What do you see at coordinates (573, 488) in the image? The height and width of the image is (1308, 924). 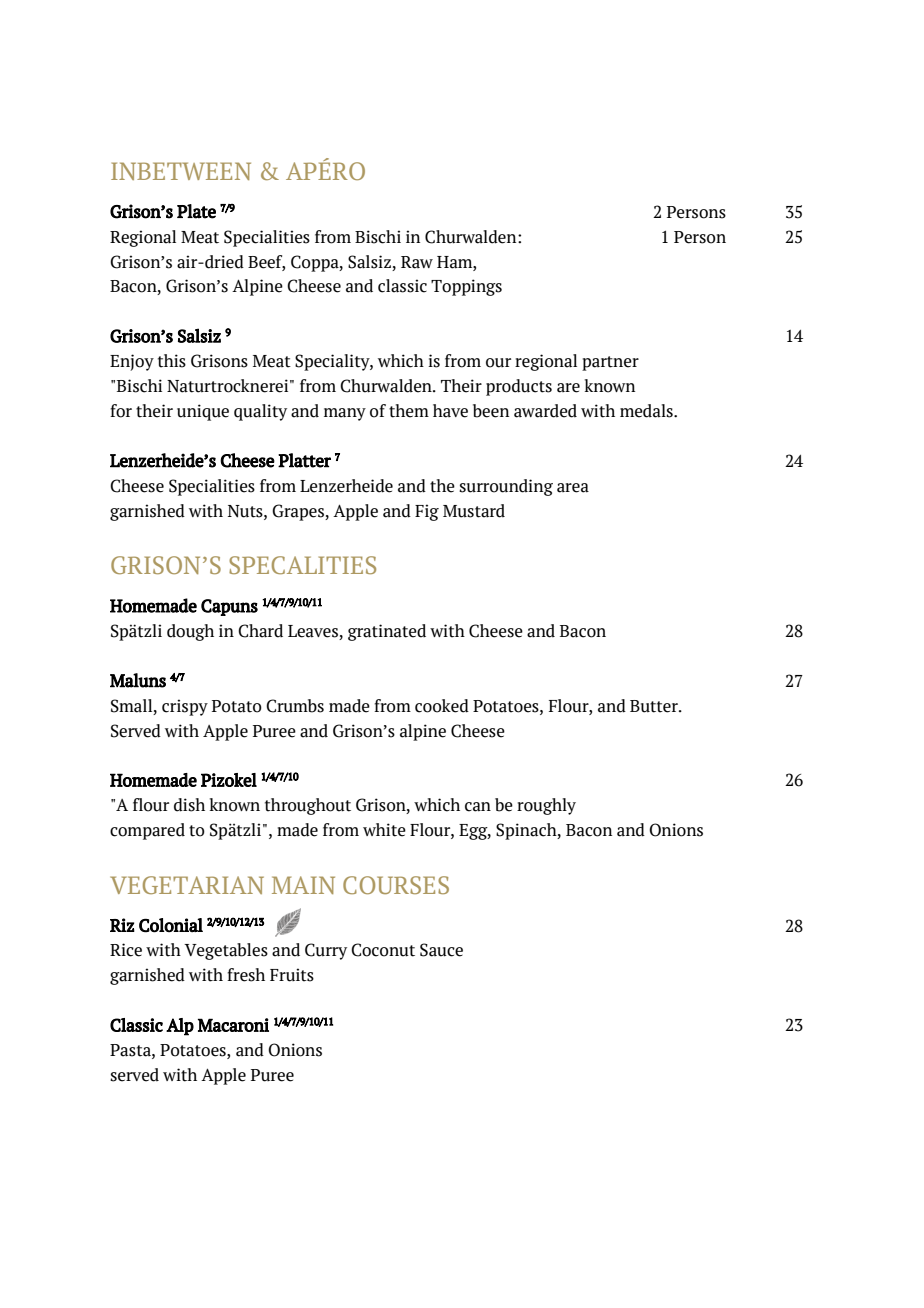 I see `area` at bounding box center [573, 488].
